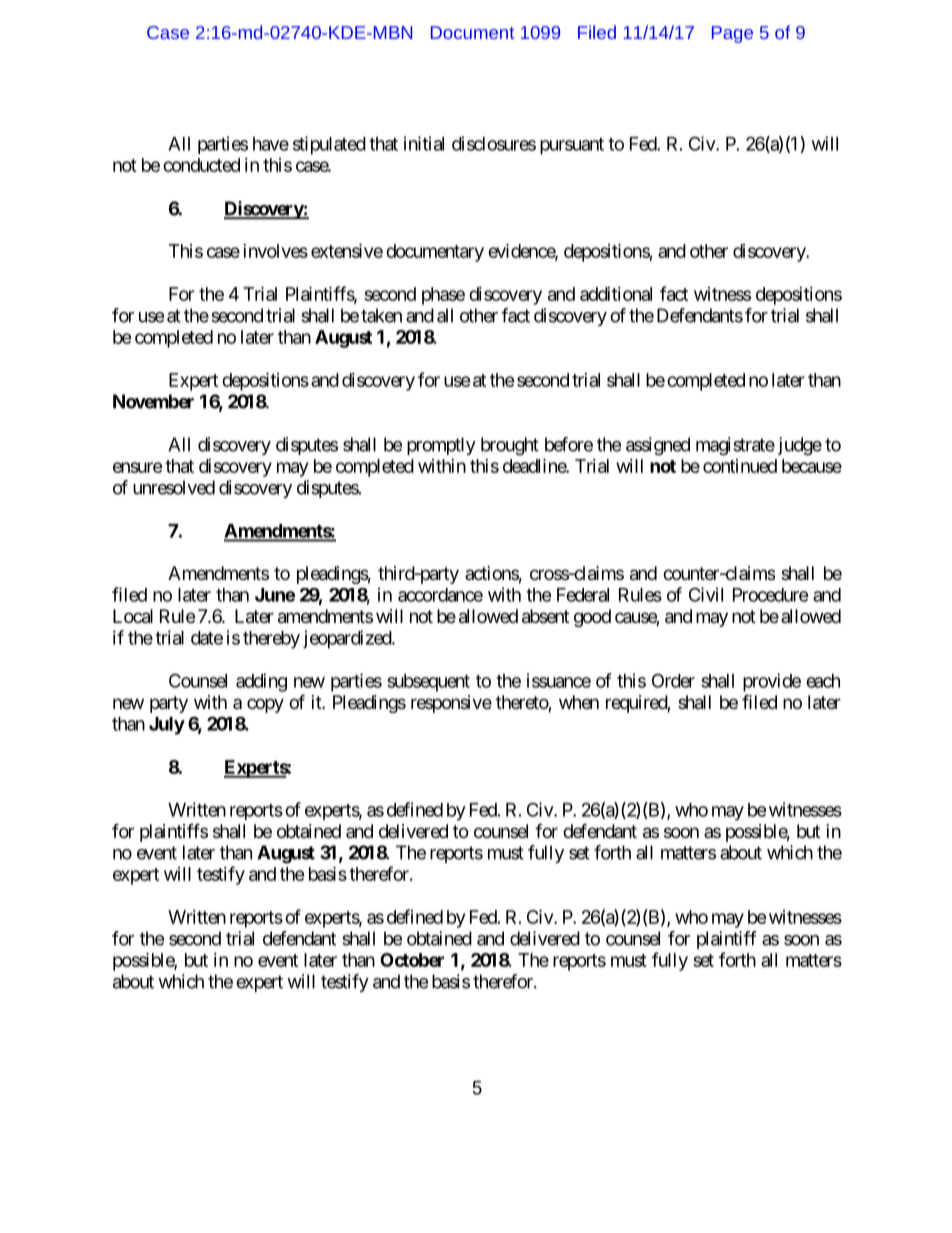 The image size is (952, 1233). I want to click on October, so click(412, 960).
